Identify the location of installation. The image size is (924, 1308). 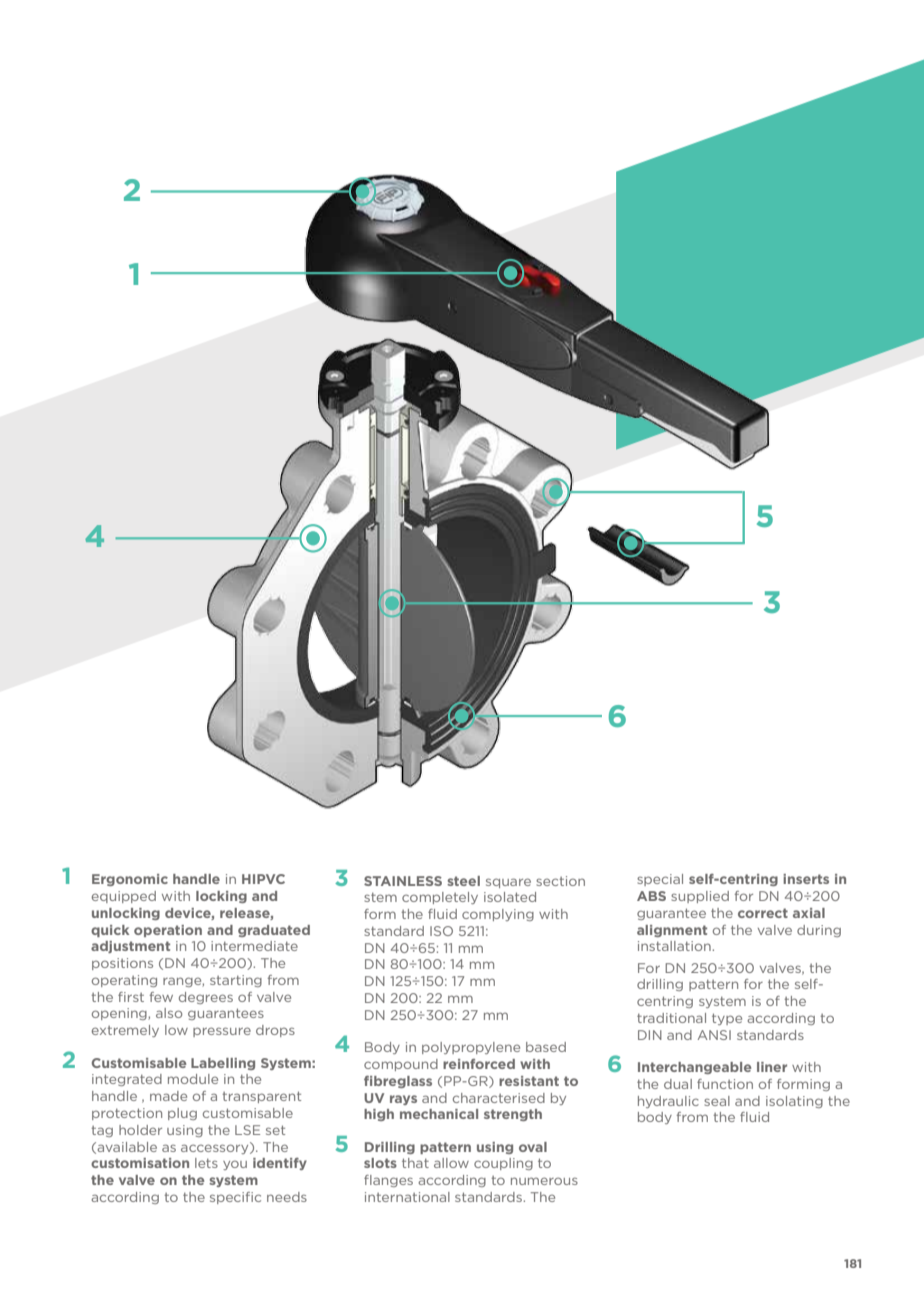
(675, 946).
